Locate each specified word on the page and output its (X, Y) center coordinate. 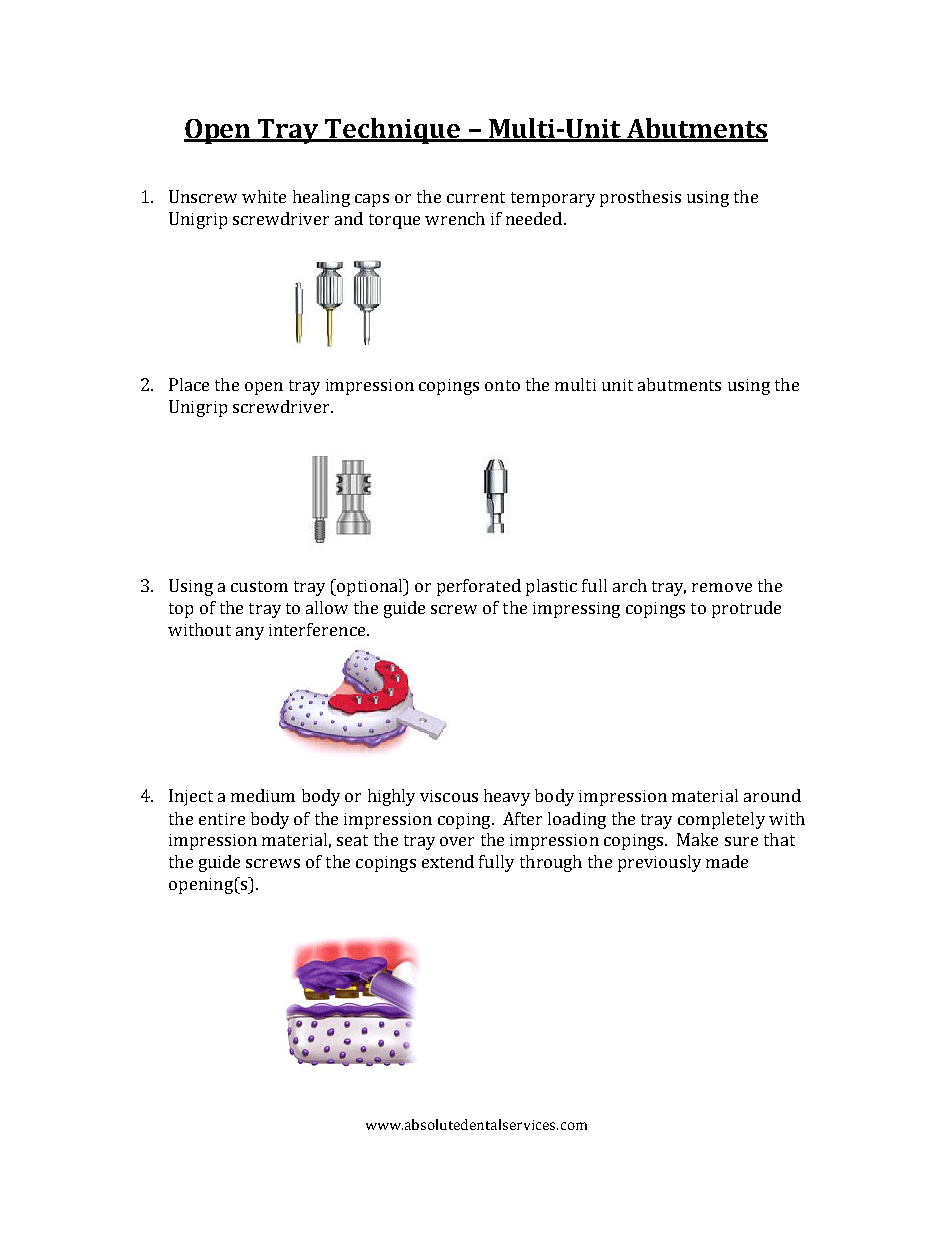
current (476, 197)
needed (534, 218)
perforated (479, 587)
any (250, 633)
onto (502, 385)
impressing (576, 610)
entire (222, 819)
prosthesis (640, 198)
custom (259, 586)
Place (189, 384)
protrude (746, 609)
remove (722, 587)
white (264, 196)
